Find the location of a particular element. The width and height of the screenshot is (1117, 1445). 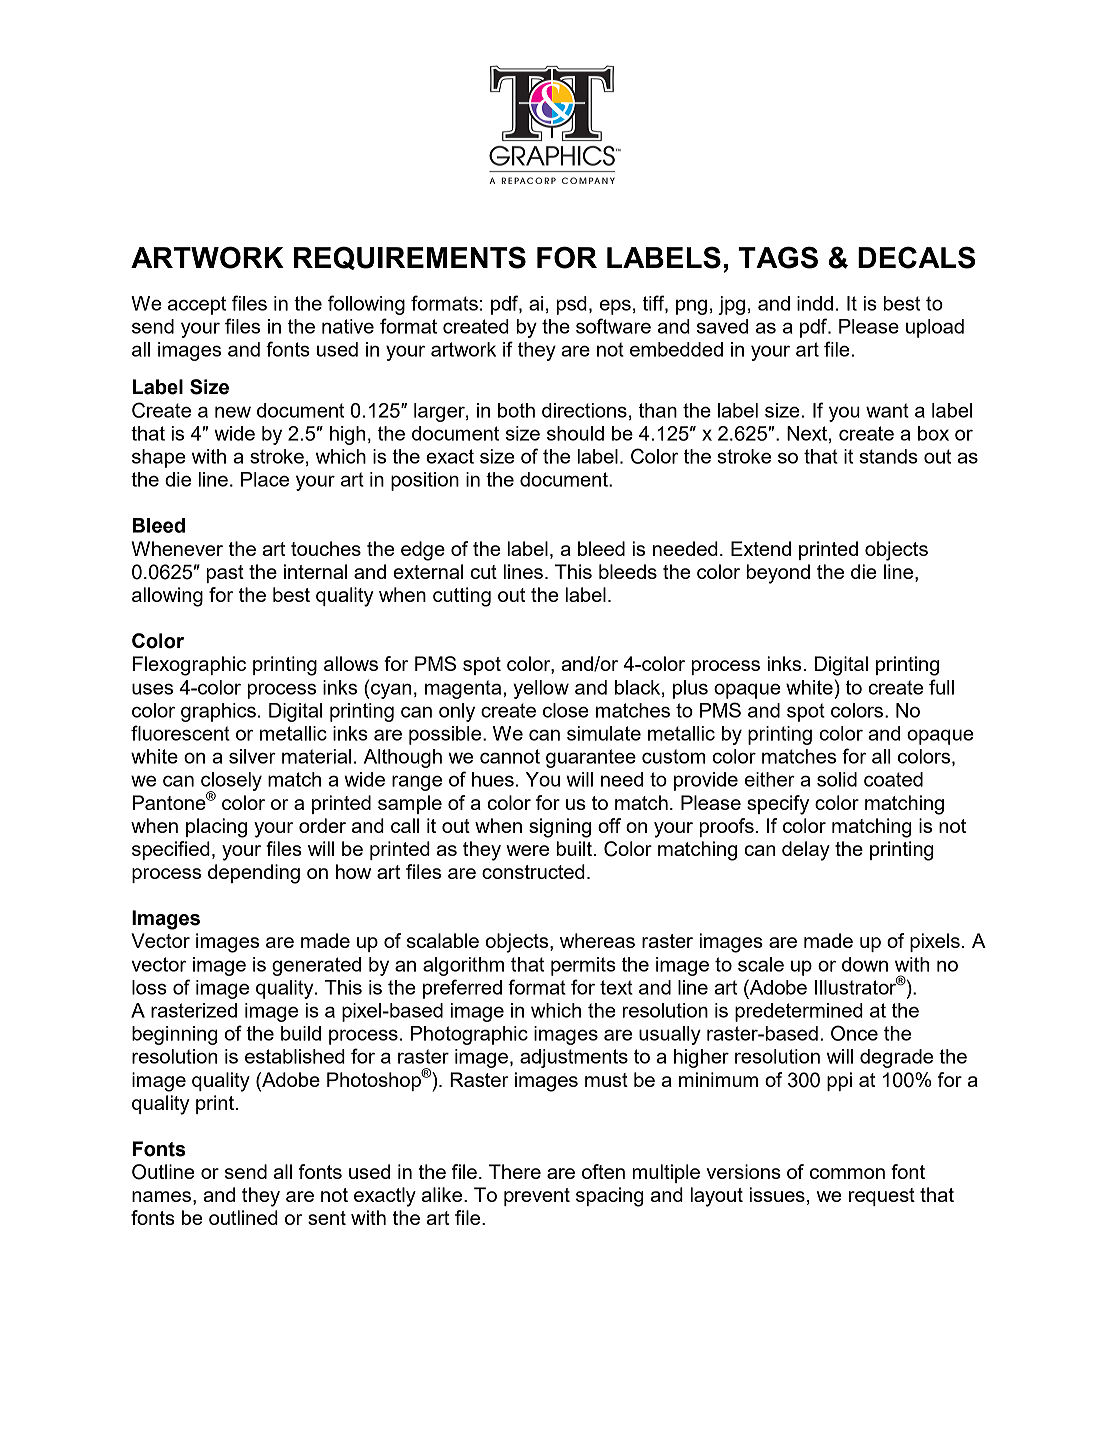

indd is located at coordinates (815, 303).
